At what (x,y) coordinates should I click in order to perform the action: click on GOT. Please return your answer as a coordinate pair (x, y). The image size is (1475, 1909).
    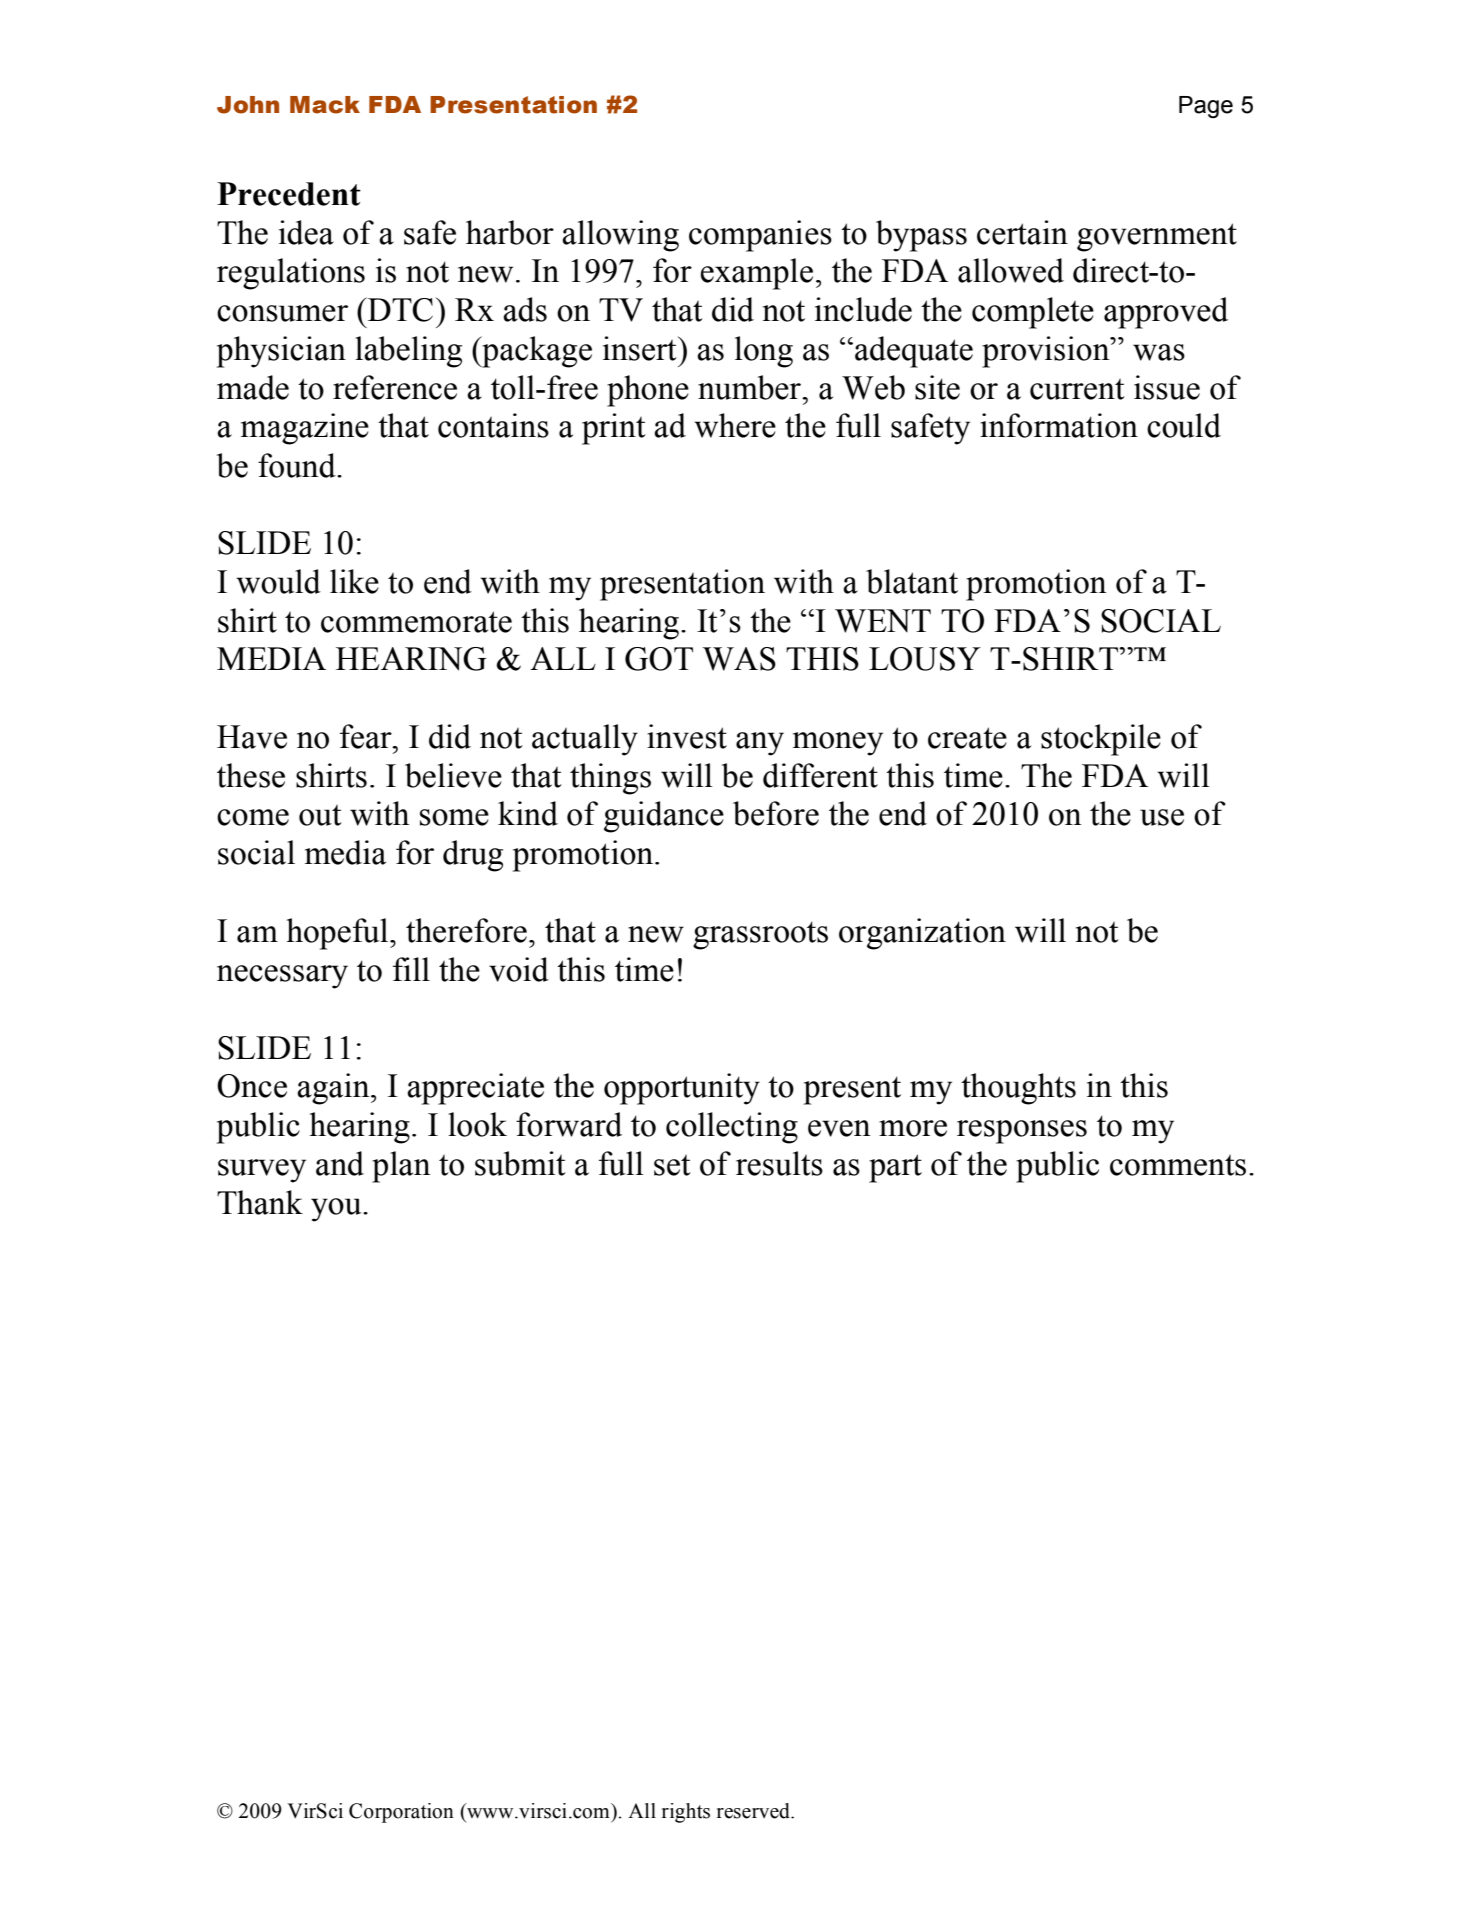
    Looking at the image, I should click on (659, 659).
